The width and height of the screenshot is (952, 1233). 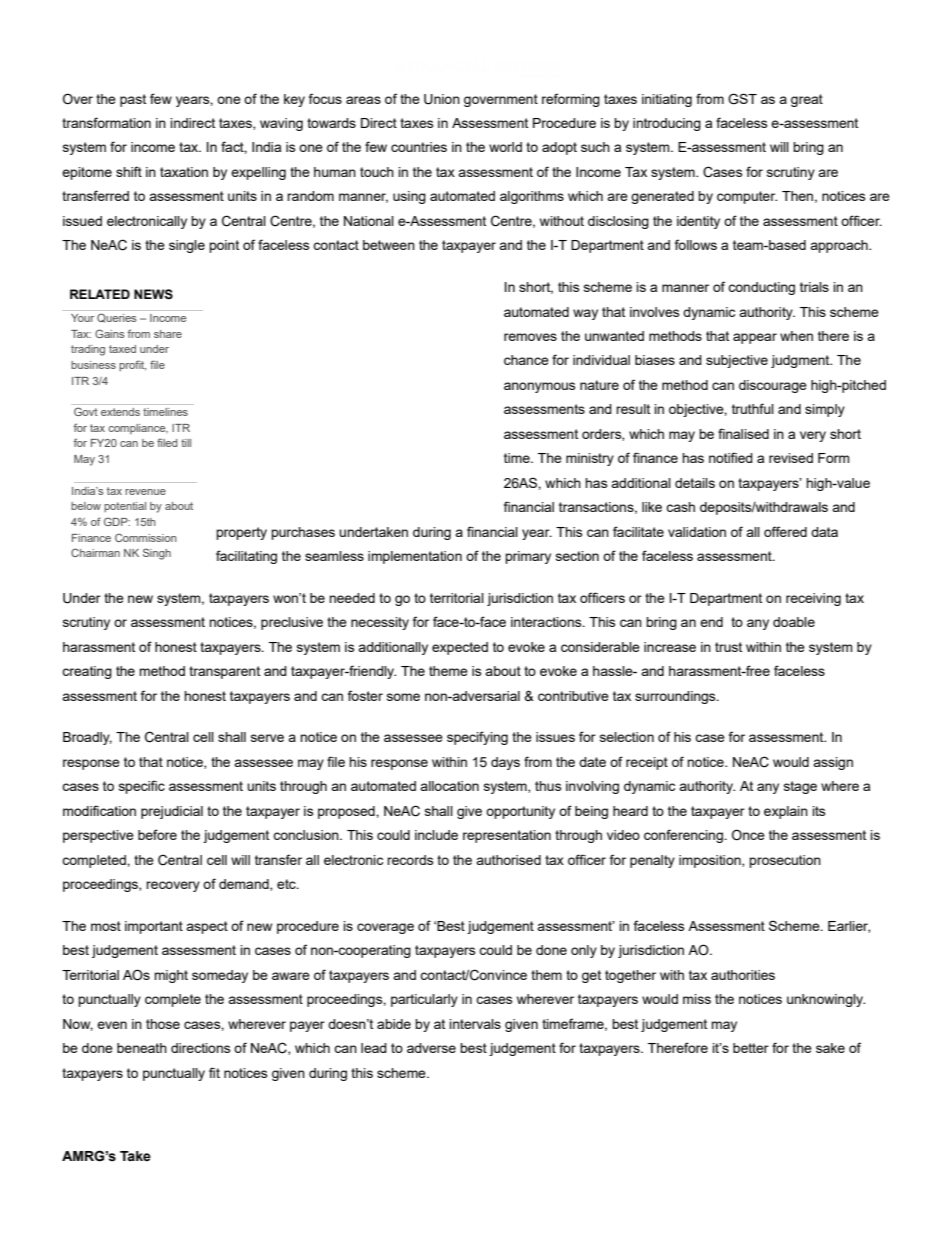 I want to click on Singh, so click(x=157, y=554).
